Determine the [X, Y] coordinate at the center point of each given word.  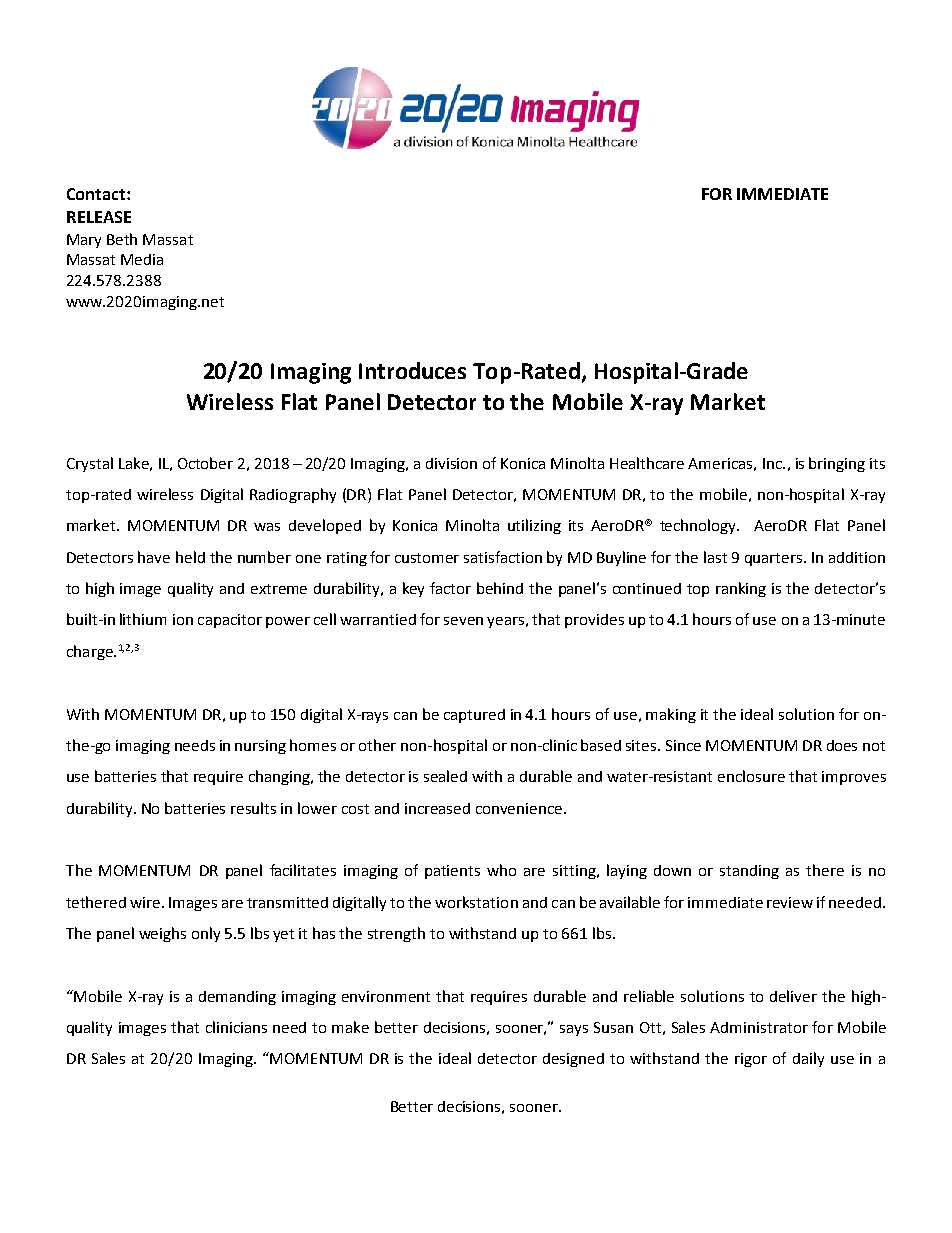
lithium [143, 619]
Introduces [412, 370]
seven [463, 621]
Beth [122, 239]
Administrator [759, 1027]
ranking [741, 589]
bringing [837, 464]
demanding [237, 998]
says [574, 1030]
